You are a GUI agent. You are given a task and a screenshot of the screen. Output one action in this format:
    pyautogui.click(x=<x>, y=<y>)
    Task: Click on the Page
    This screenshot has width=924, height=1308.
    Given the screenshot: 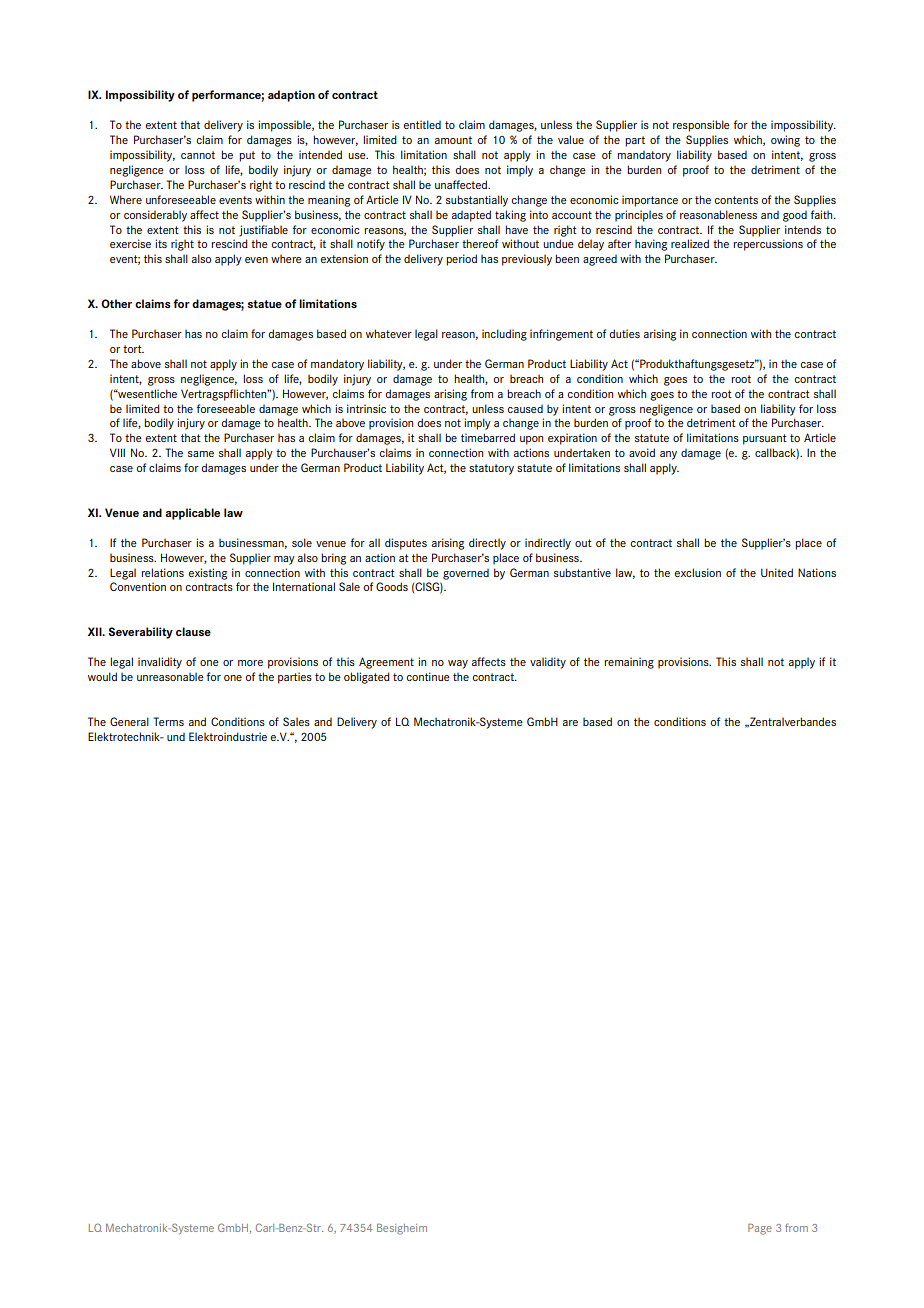 What is the action you would take?
    pyautogui.click(x=760, y=1229)
